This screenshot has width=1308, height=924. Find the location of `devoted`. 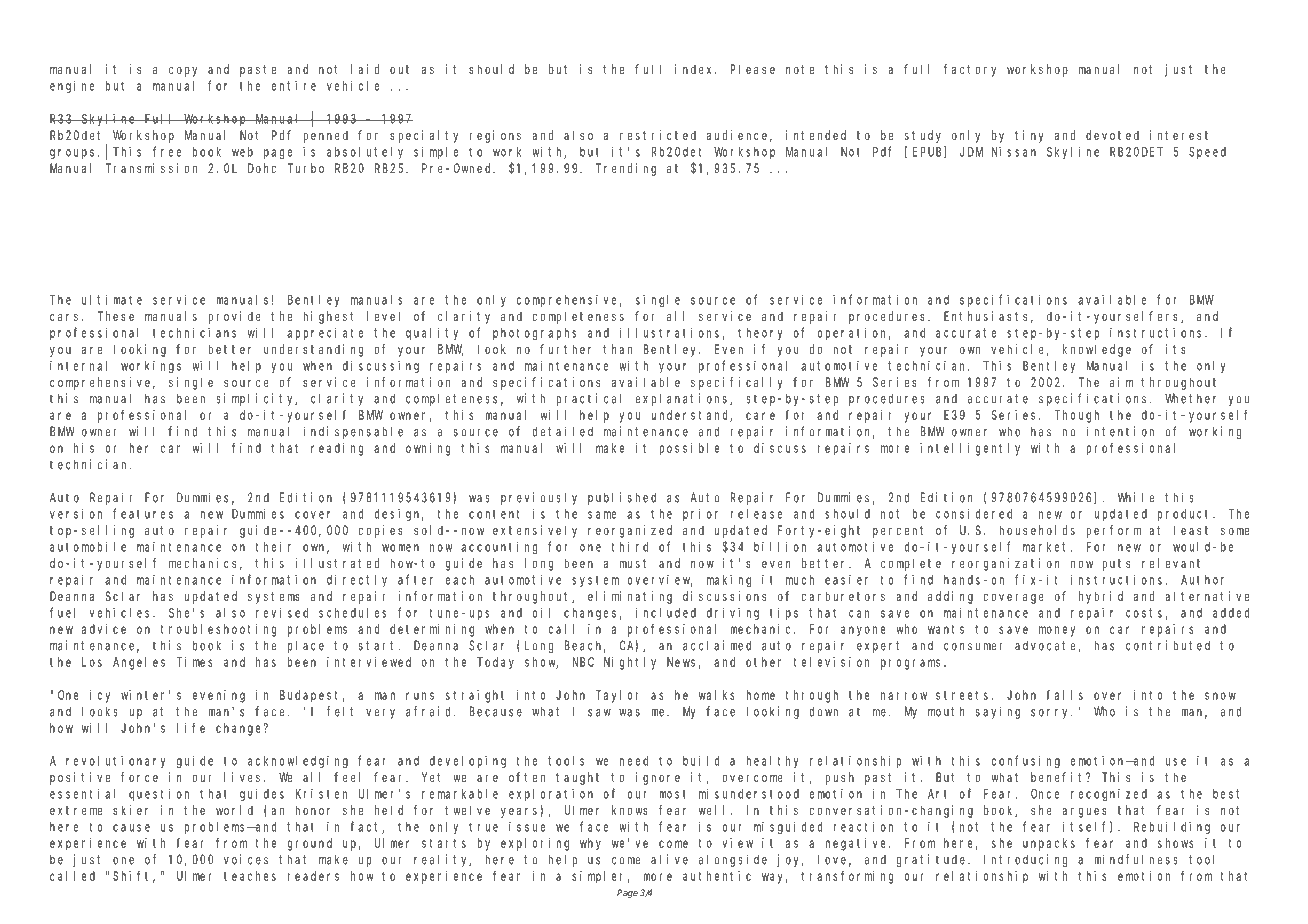

devoted is located at coordinates (1112, 135).
